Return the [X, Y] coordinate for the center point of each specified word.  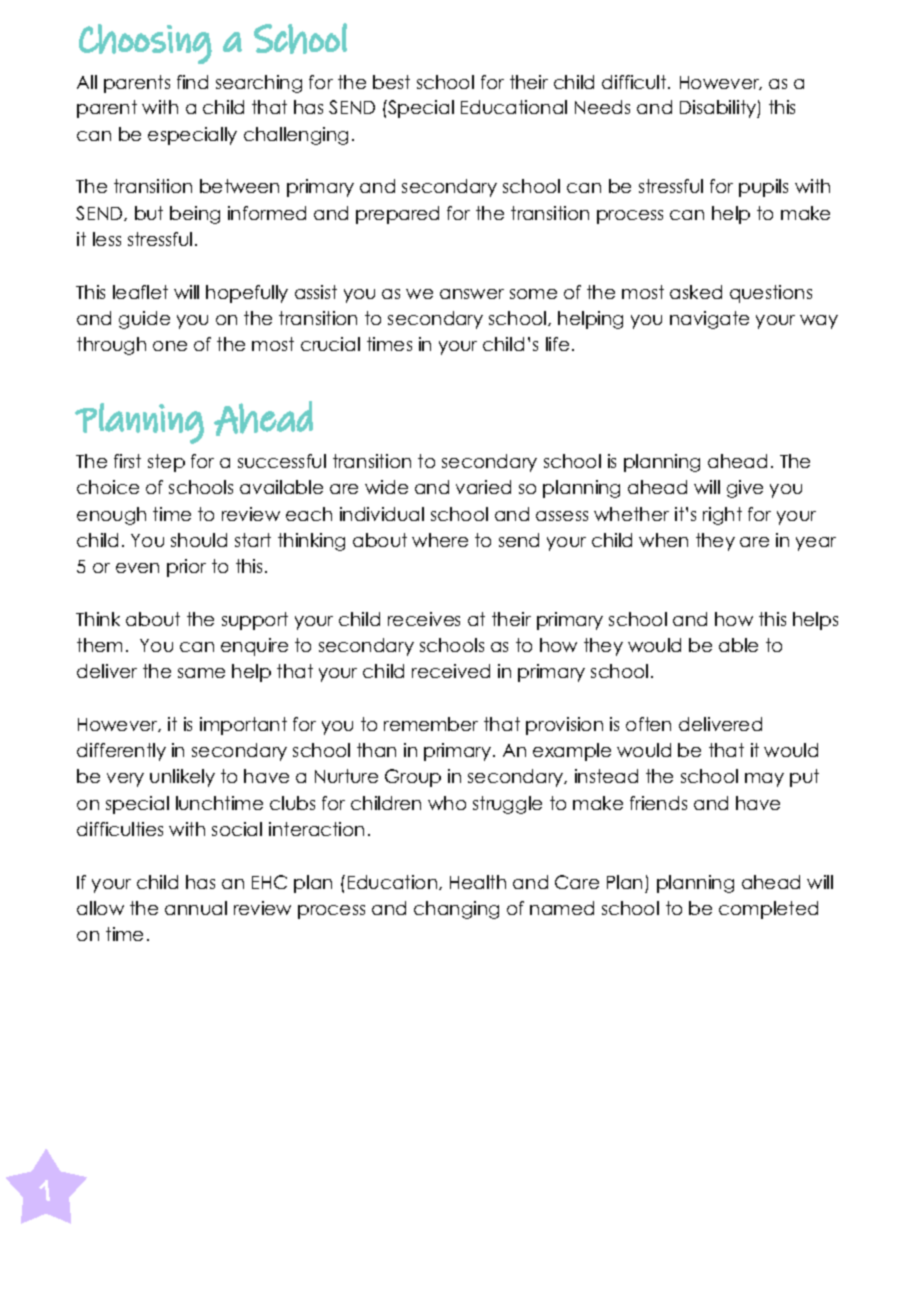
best [391, 82]
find [192, 82]
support [255, 621]
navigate [709, 320]
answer [472, 294]
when [663, 540]
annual [196, 908]
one [170, 346]
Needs [602, 107]
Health [478, 882]
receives [424, 619]
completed [768, 910]
